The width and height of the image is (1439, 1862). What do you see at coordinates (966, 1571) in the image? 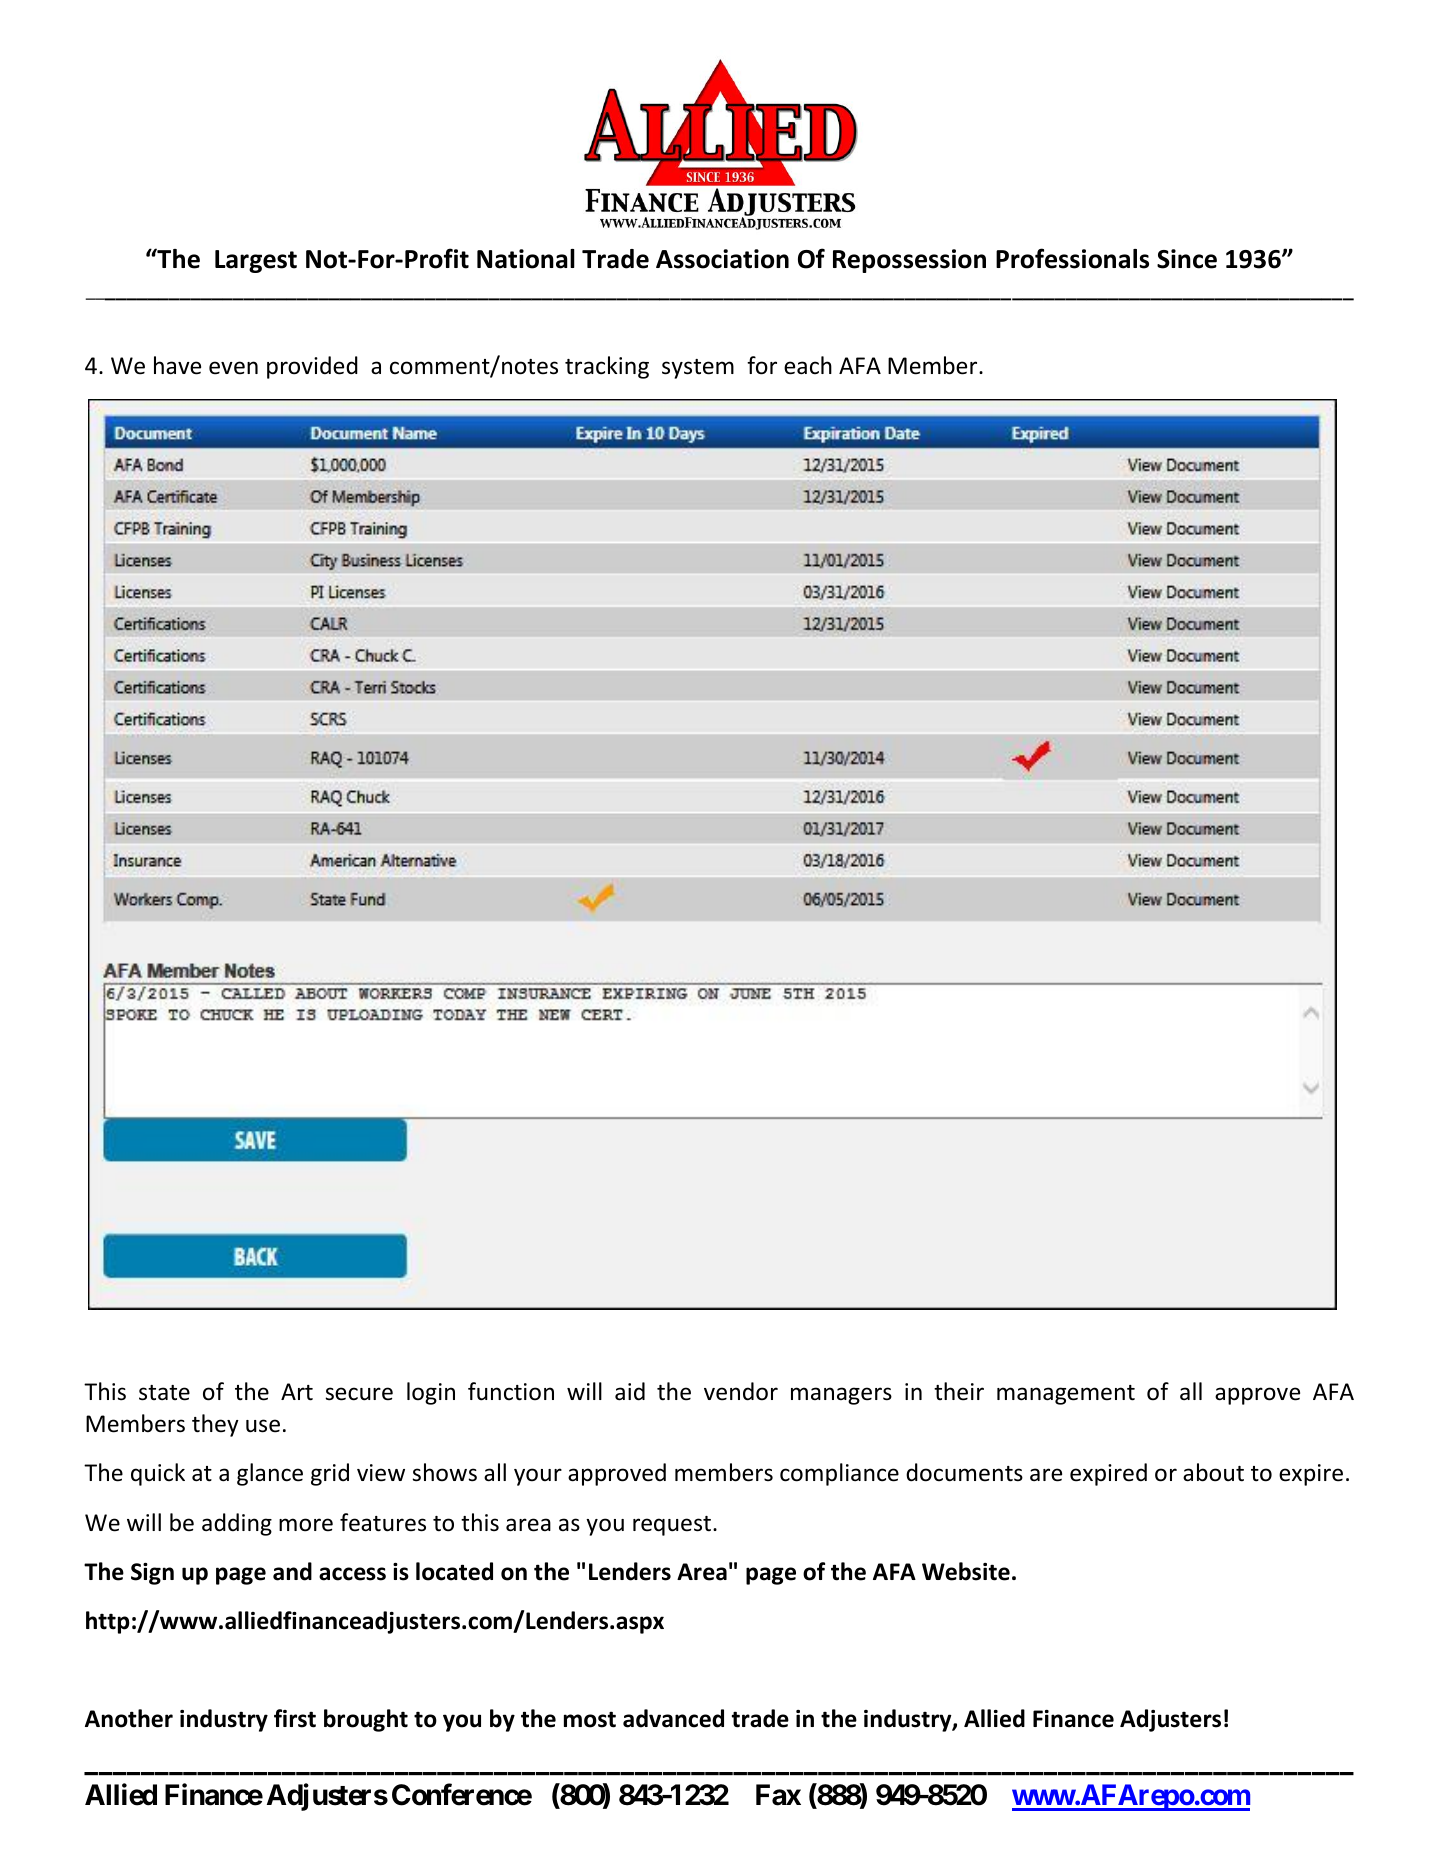
I see `Website` at bounding box center [966, 1571].
